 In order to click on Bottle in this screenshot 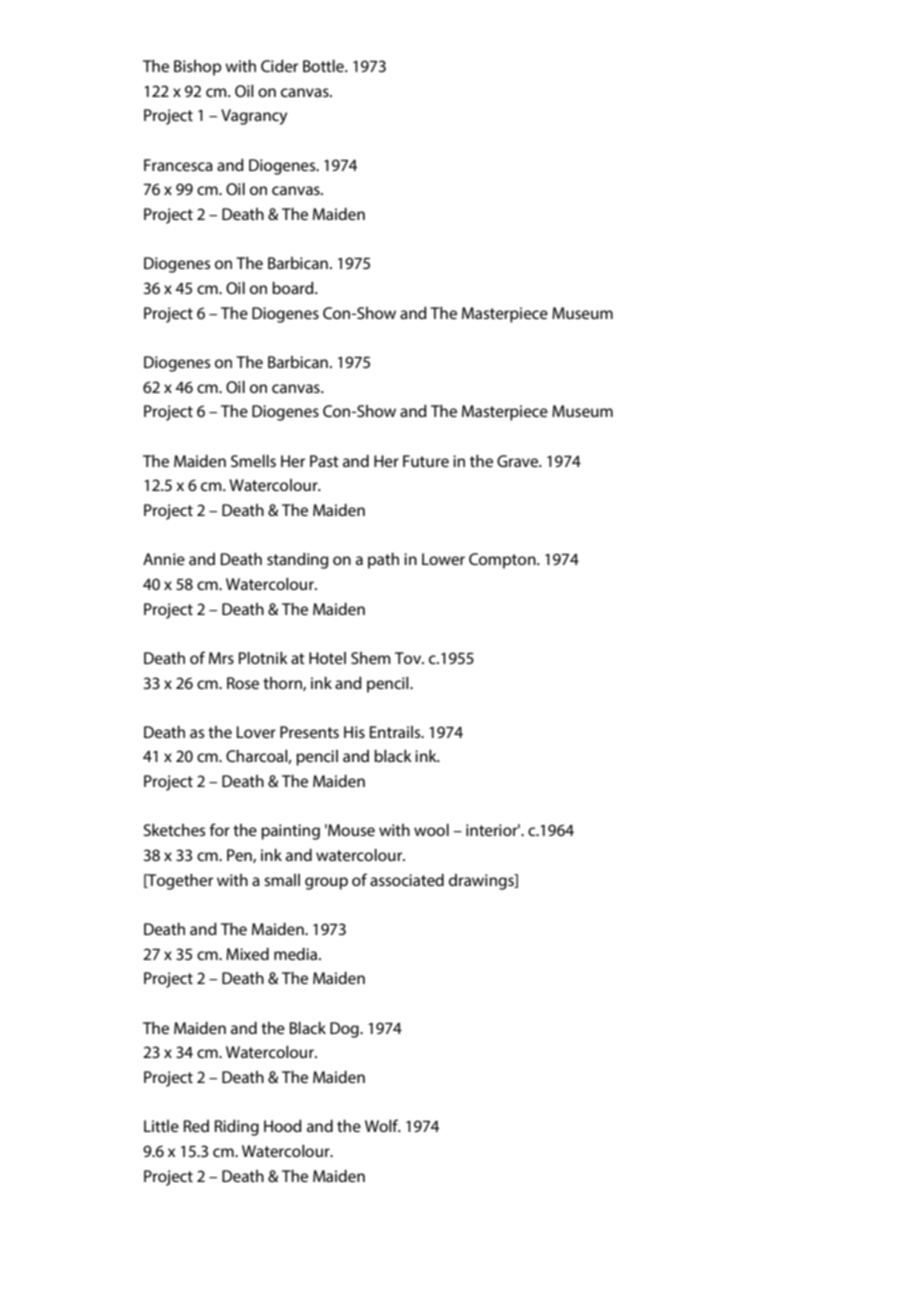, I will do `click(324, 66)`.
